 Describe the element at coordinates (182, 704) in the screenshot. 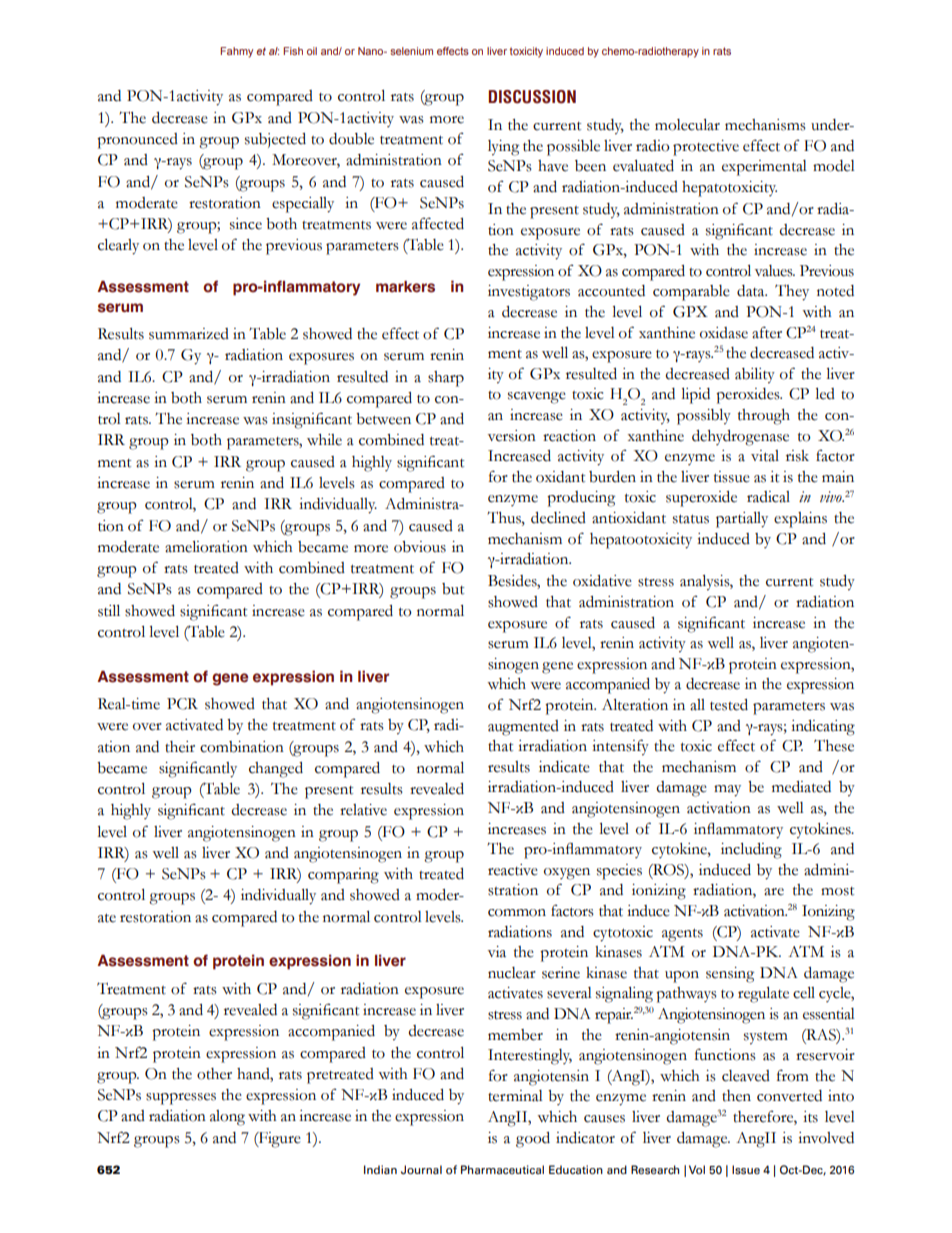

I see `PCR` at that location.
